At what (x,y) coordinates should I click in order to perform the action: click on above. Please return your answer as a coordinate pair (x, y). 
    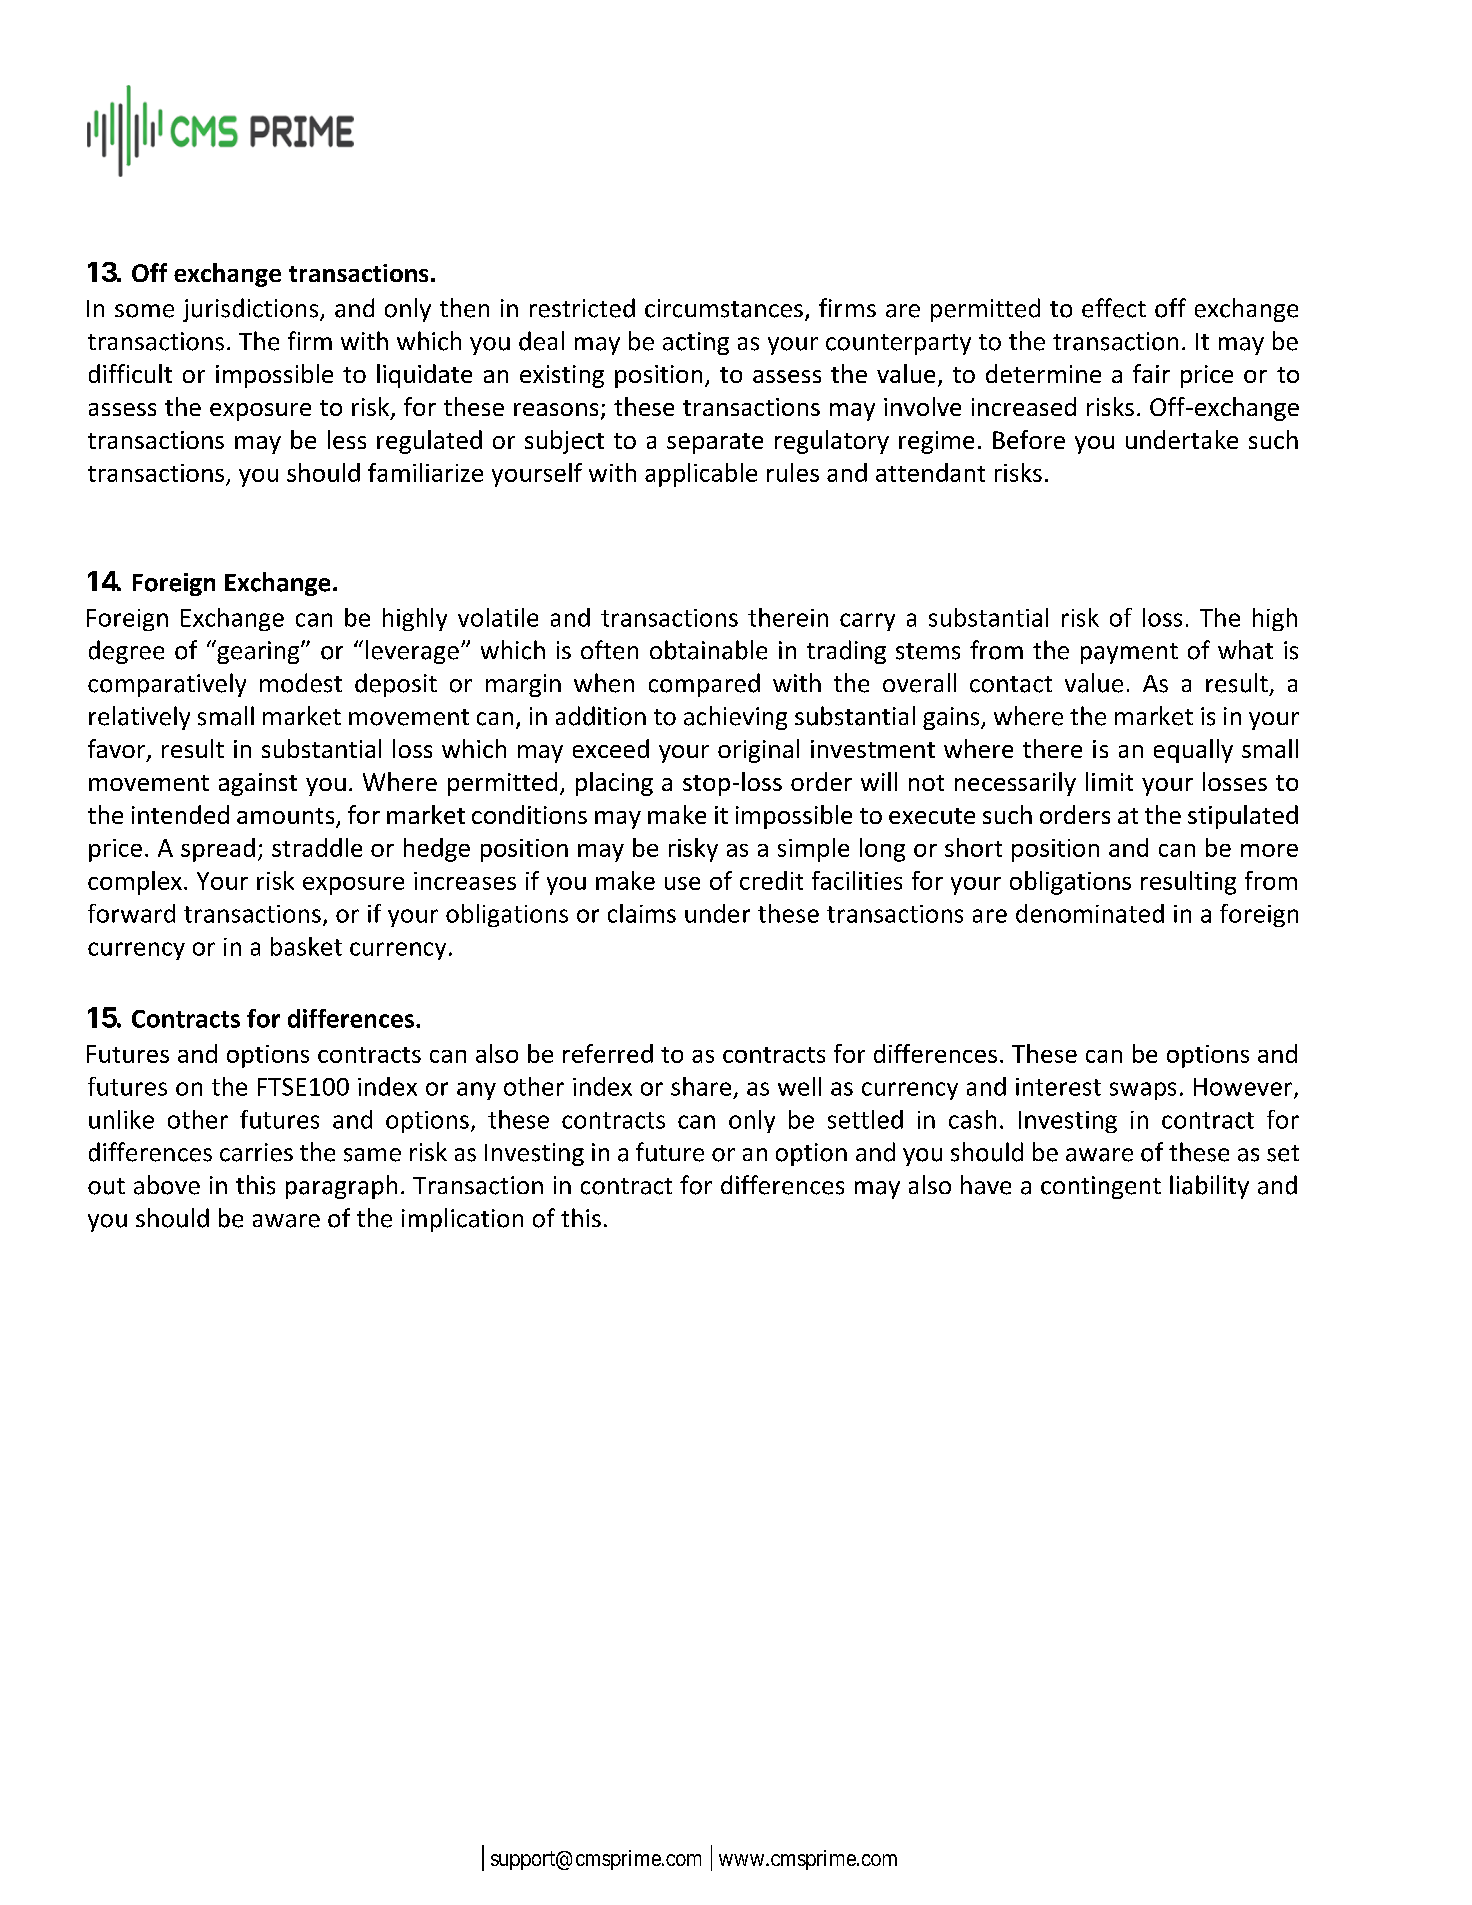
    Looking at the image, I should click on (167, 1185).
